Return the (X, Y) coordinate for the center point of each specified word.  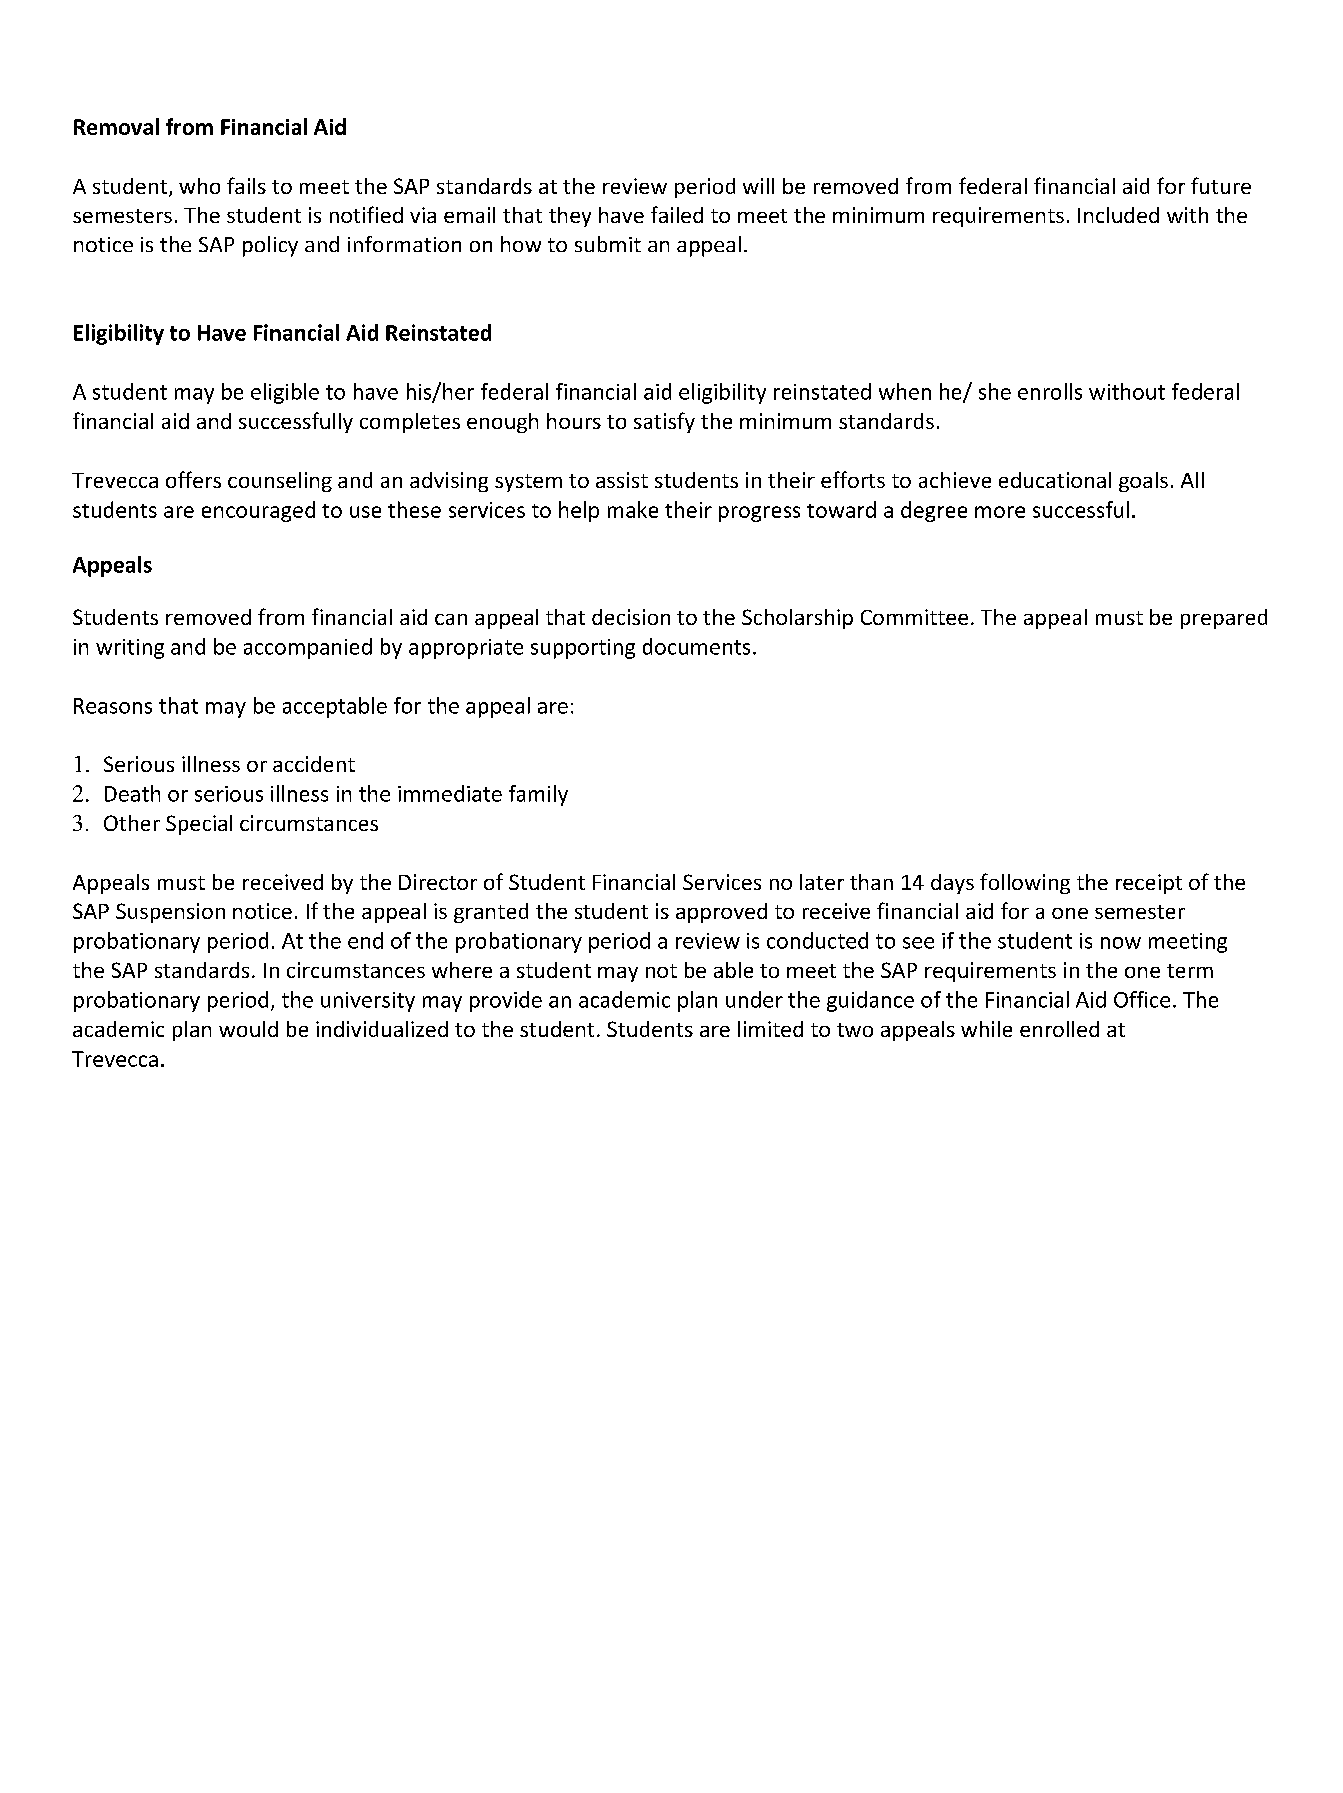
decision (631, 617)
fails (246, 185)
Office (1142, 999)
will (758, 186)
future (1221, 185)
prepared (1224, 619)
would (248, 1029)
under (754, 999)
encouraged (258, 511)
